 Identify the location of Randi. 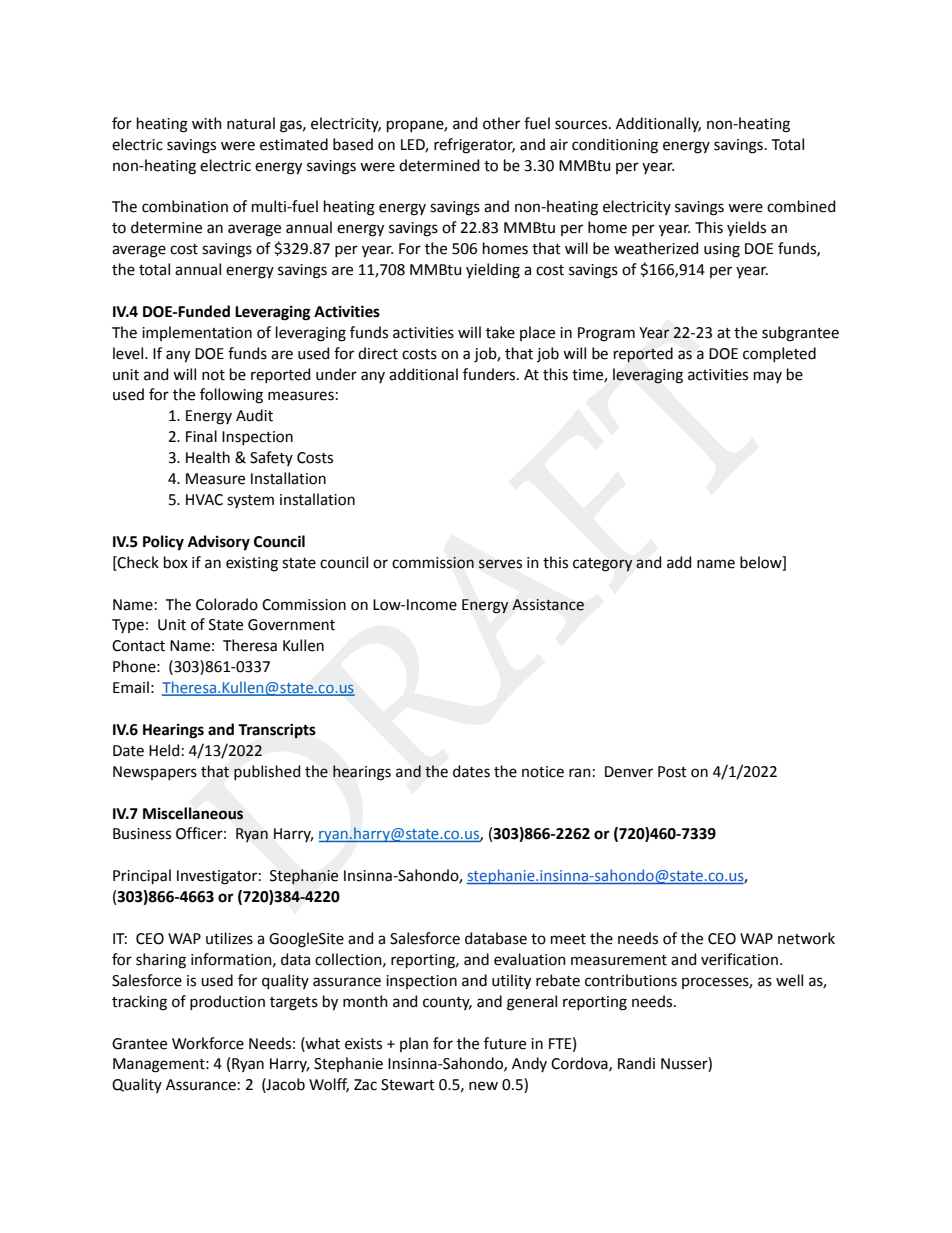
(636, 1063).
